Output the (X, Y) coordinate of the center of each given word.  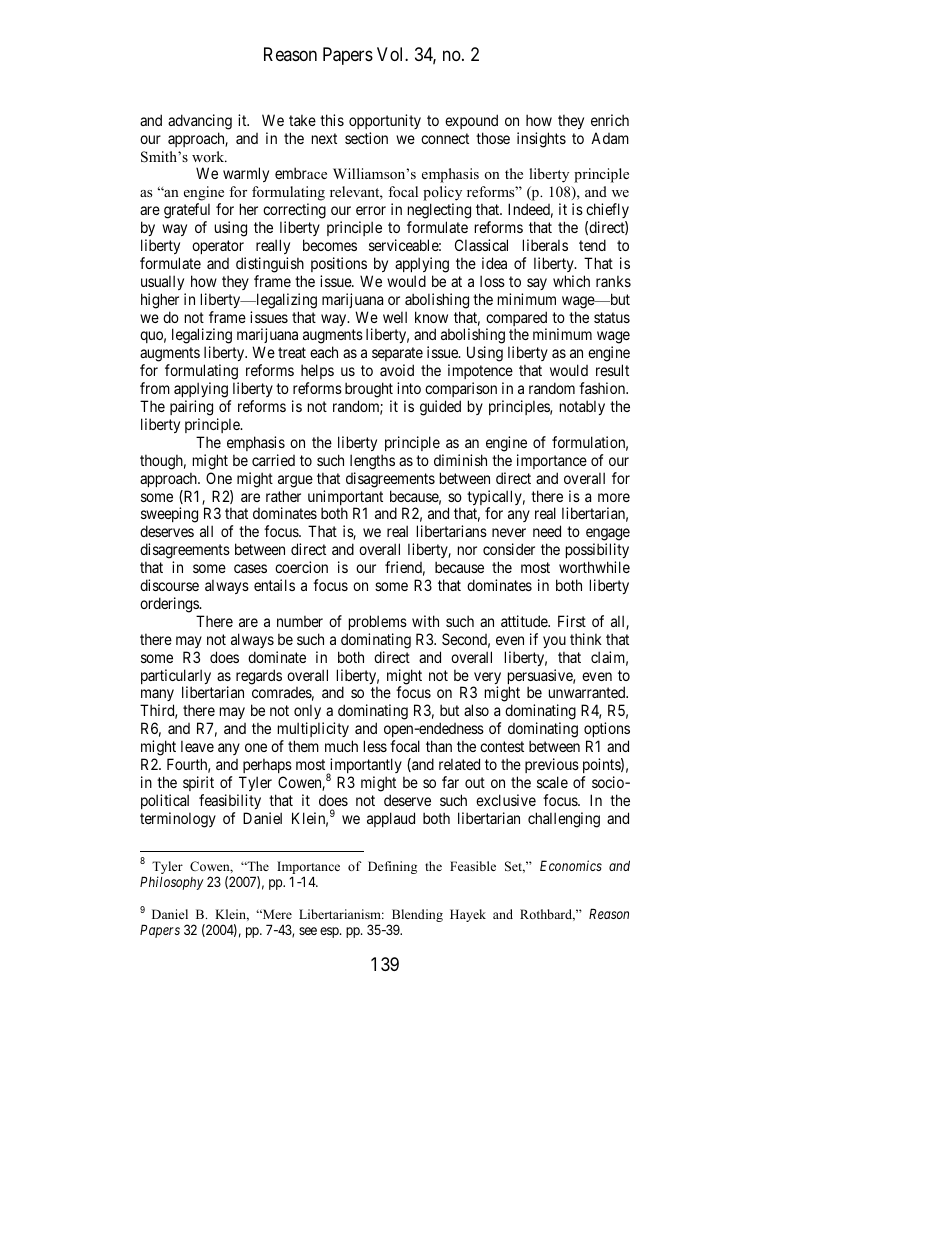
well (395, 317)
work (209, 156)
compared (516, 320)
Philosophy (172, 883)
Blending (416, 917)
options (607, 731)
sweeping (169, 516)
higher (160, 301)
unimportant (345, 499)
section (366, 138)
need (547, 531)
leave (197, 746)
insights (541, 140)
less (375, 746)
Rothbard (547, 915)
